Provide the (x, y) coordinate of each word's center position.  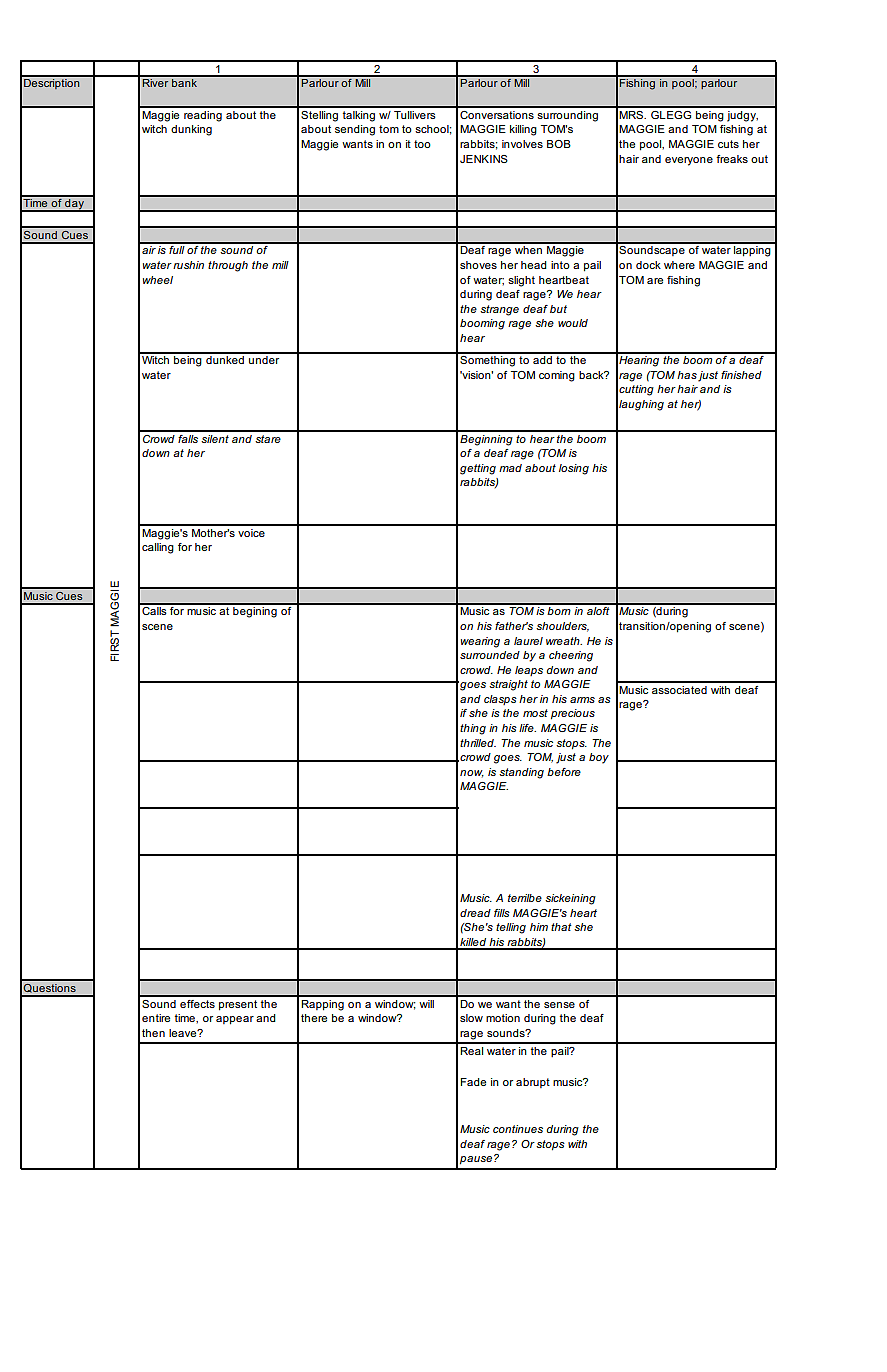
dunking (191, 130)
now (472, 774)
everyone (689, 161)
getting (478, 469)
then (153, 1033)
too (422, 144)
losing (574, 469)
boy (599, 758)
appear (235, 1020)
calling (158, 548)
